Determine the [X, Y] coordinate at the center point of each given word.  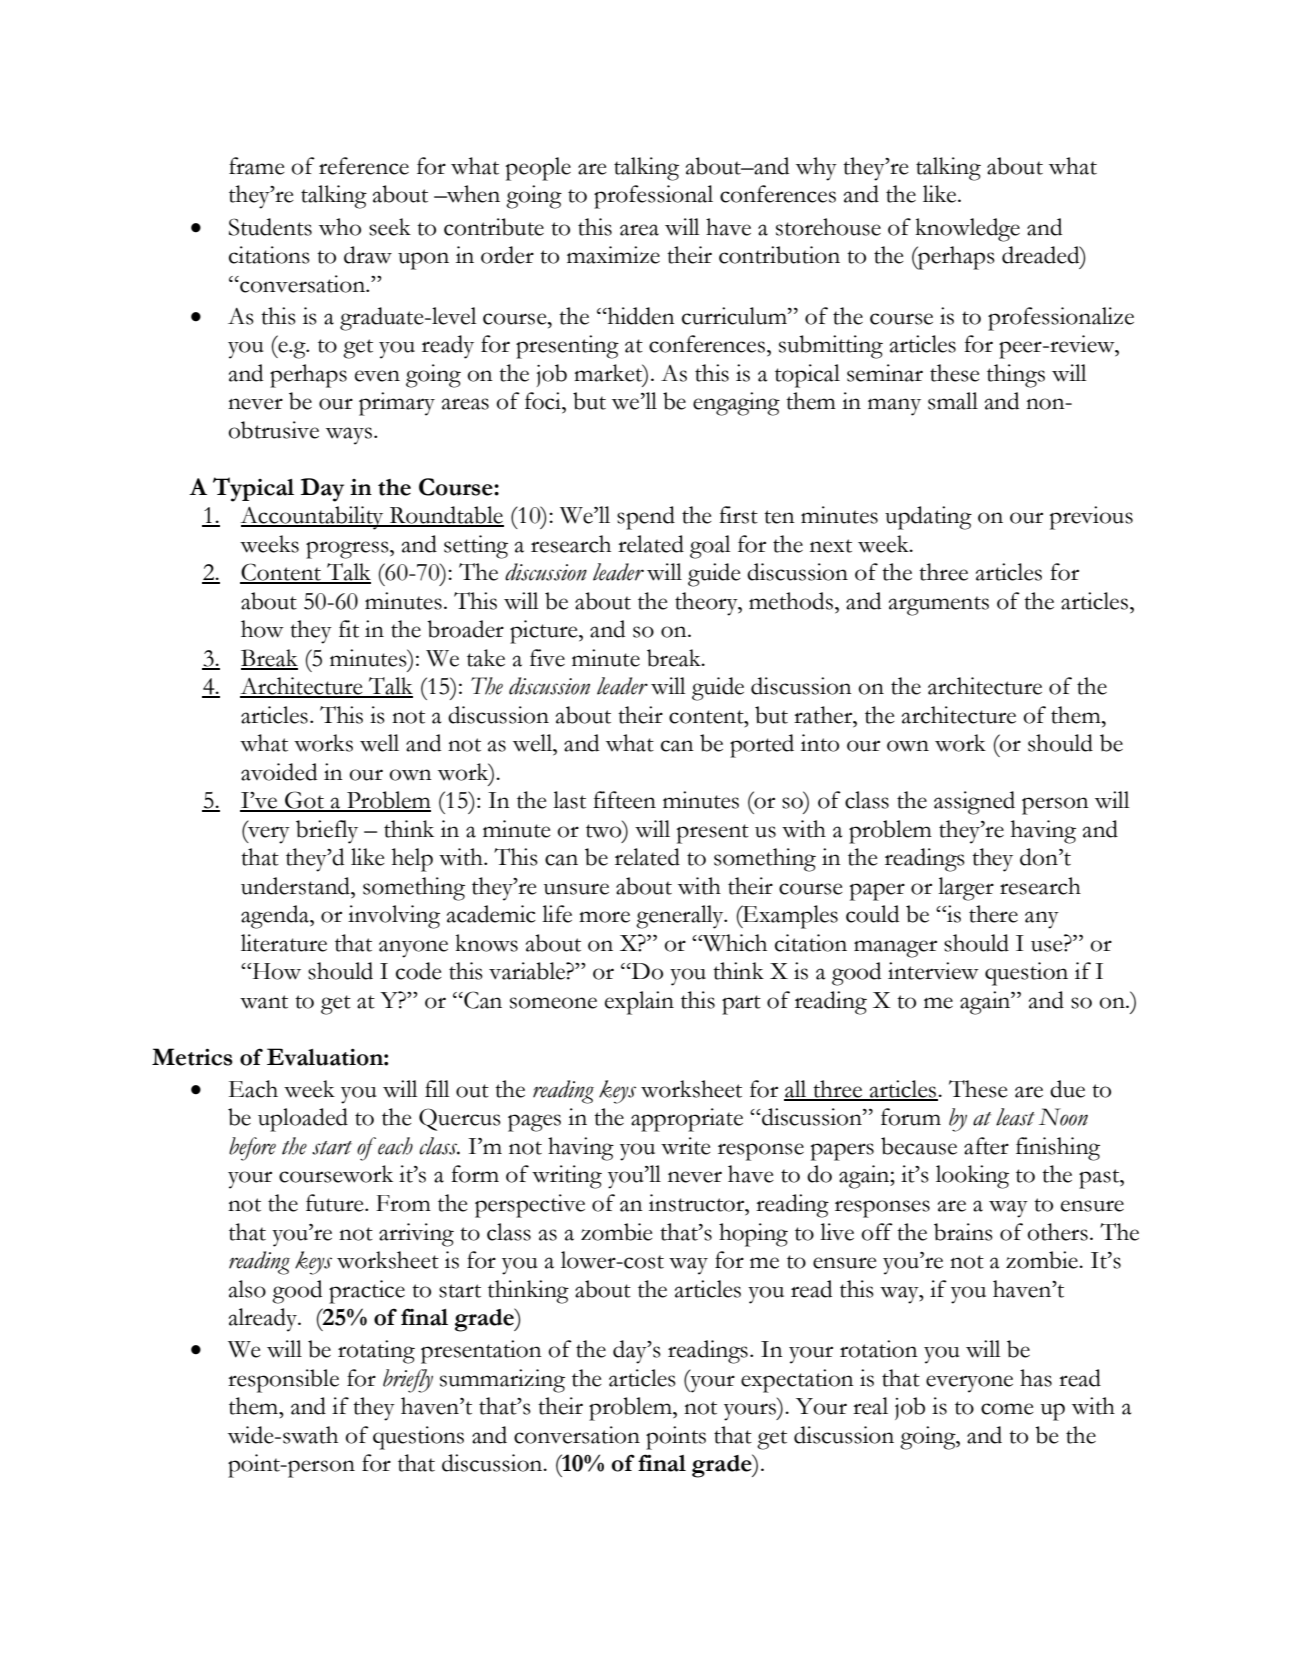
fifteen [624, 800]
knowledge [967, 230]
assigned [974, 803]
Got [304, 801]
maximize [613, 255]
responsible [283, 1381]
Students [270, 227]
